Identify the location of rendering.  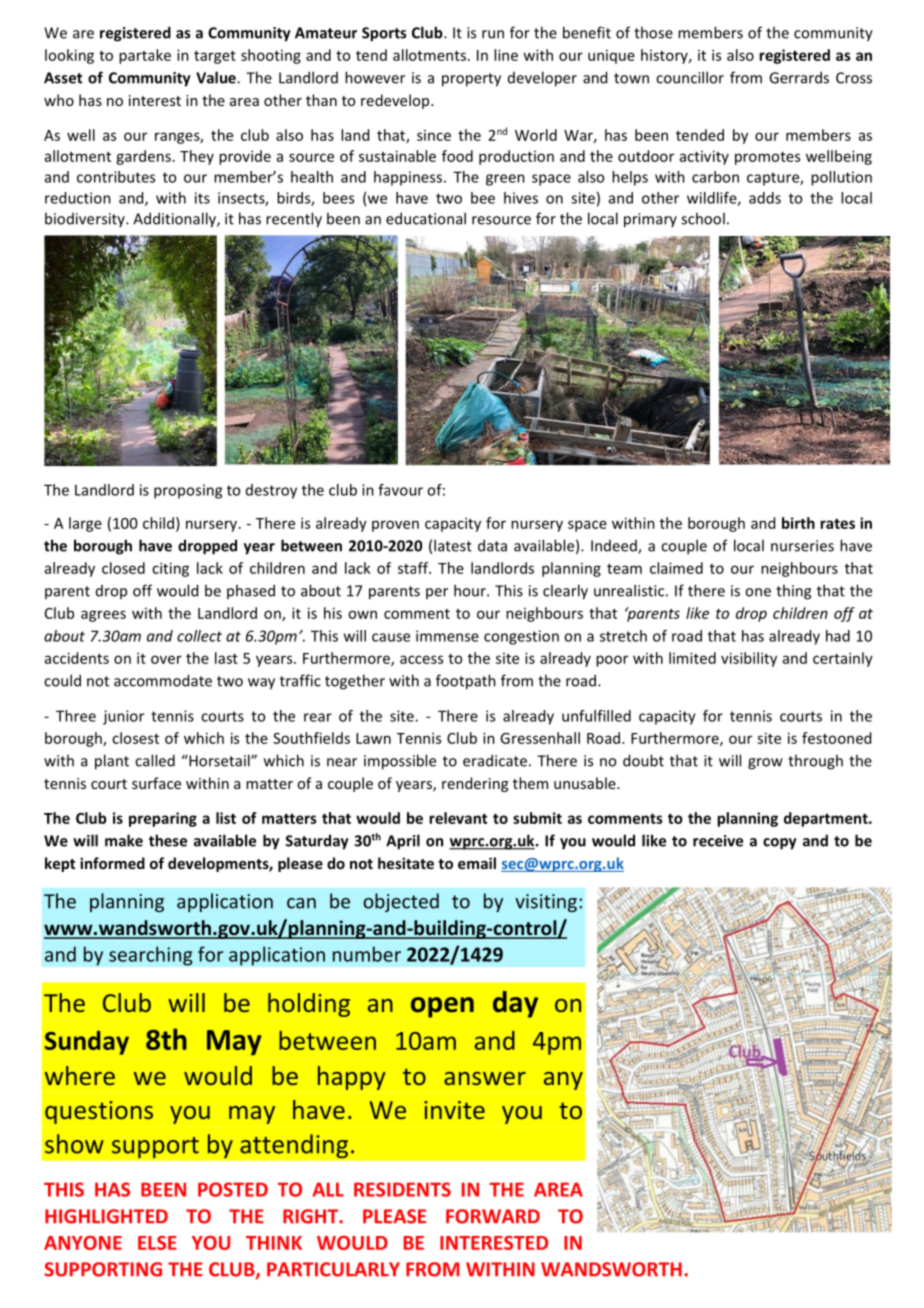
(475, 784).
